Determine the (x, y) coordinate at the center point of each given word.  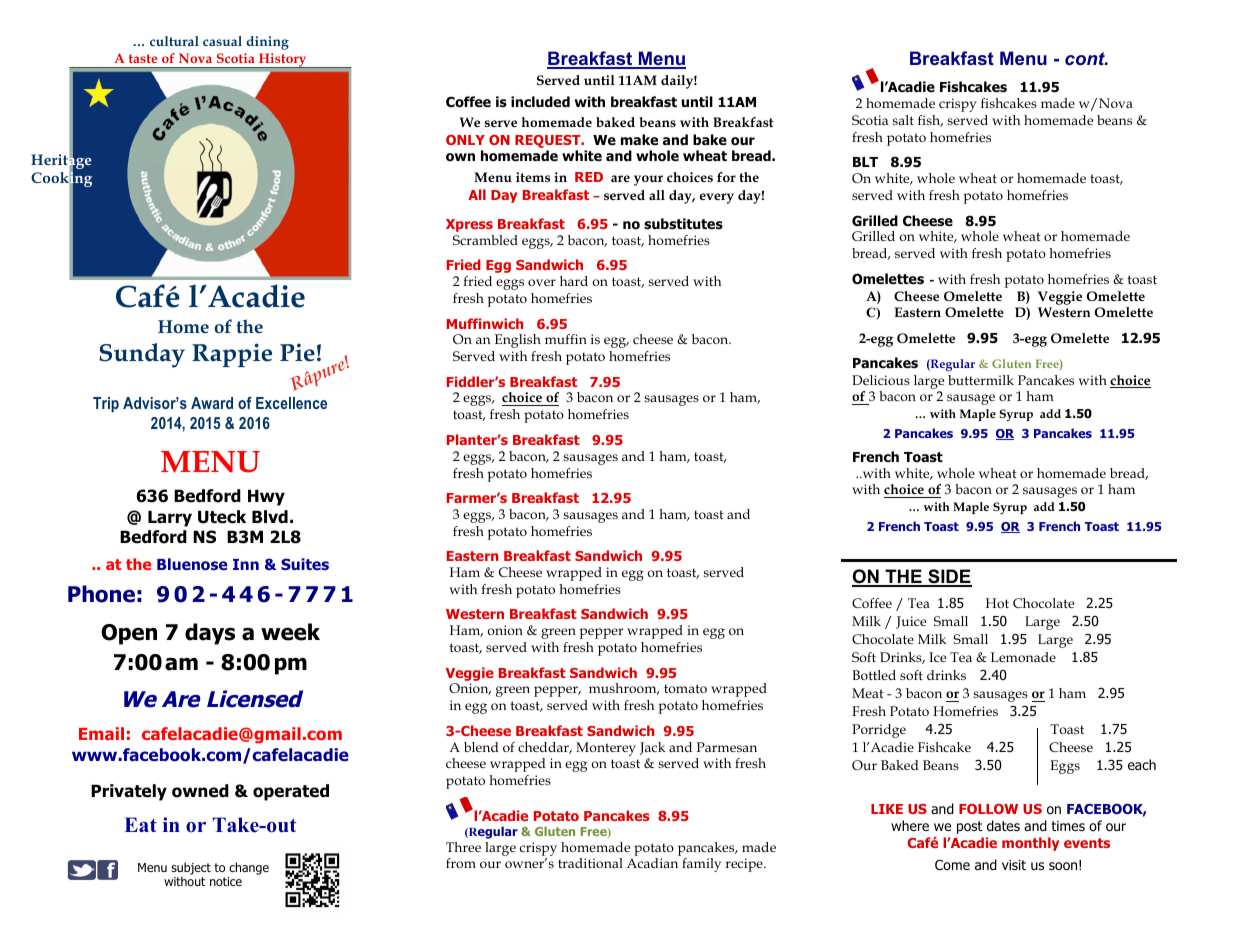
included (540, 101)
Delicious (881, 380)
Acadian (652, 863)
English (518, 341)
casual (222, 41)
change (249, 868)
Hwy (266, 497)
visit (1014, 865)
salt (903, 120)
